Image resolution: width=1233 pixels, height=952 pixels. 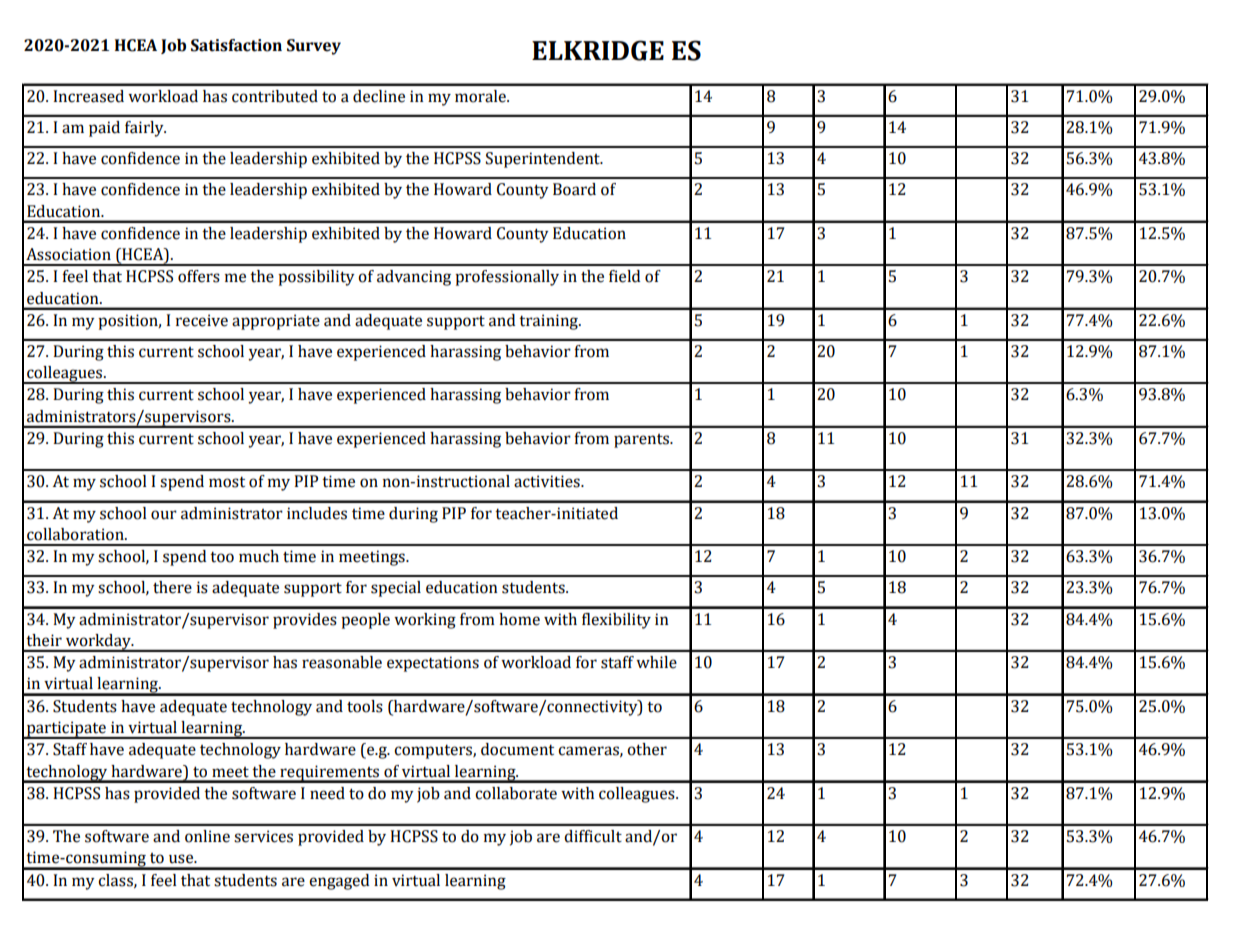 What do you see at coordinates (481, 96) in the screenshot?
I see `morale` at bounding box center [481, 96].
